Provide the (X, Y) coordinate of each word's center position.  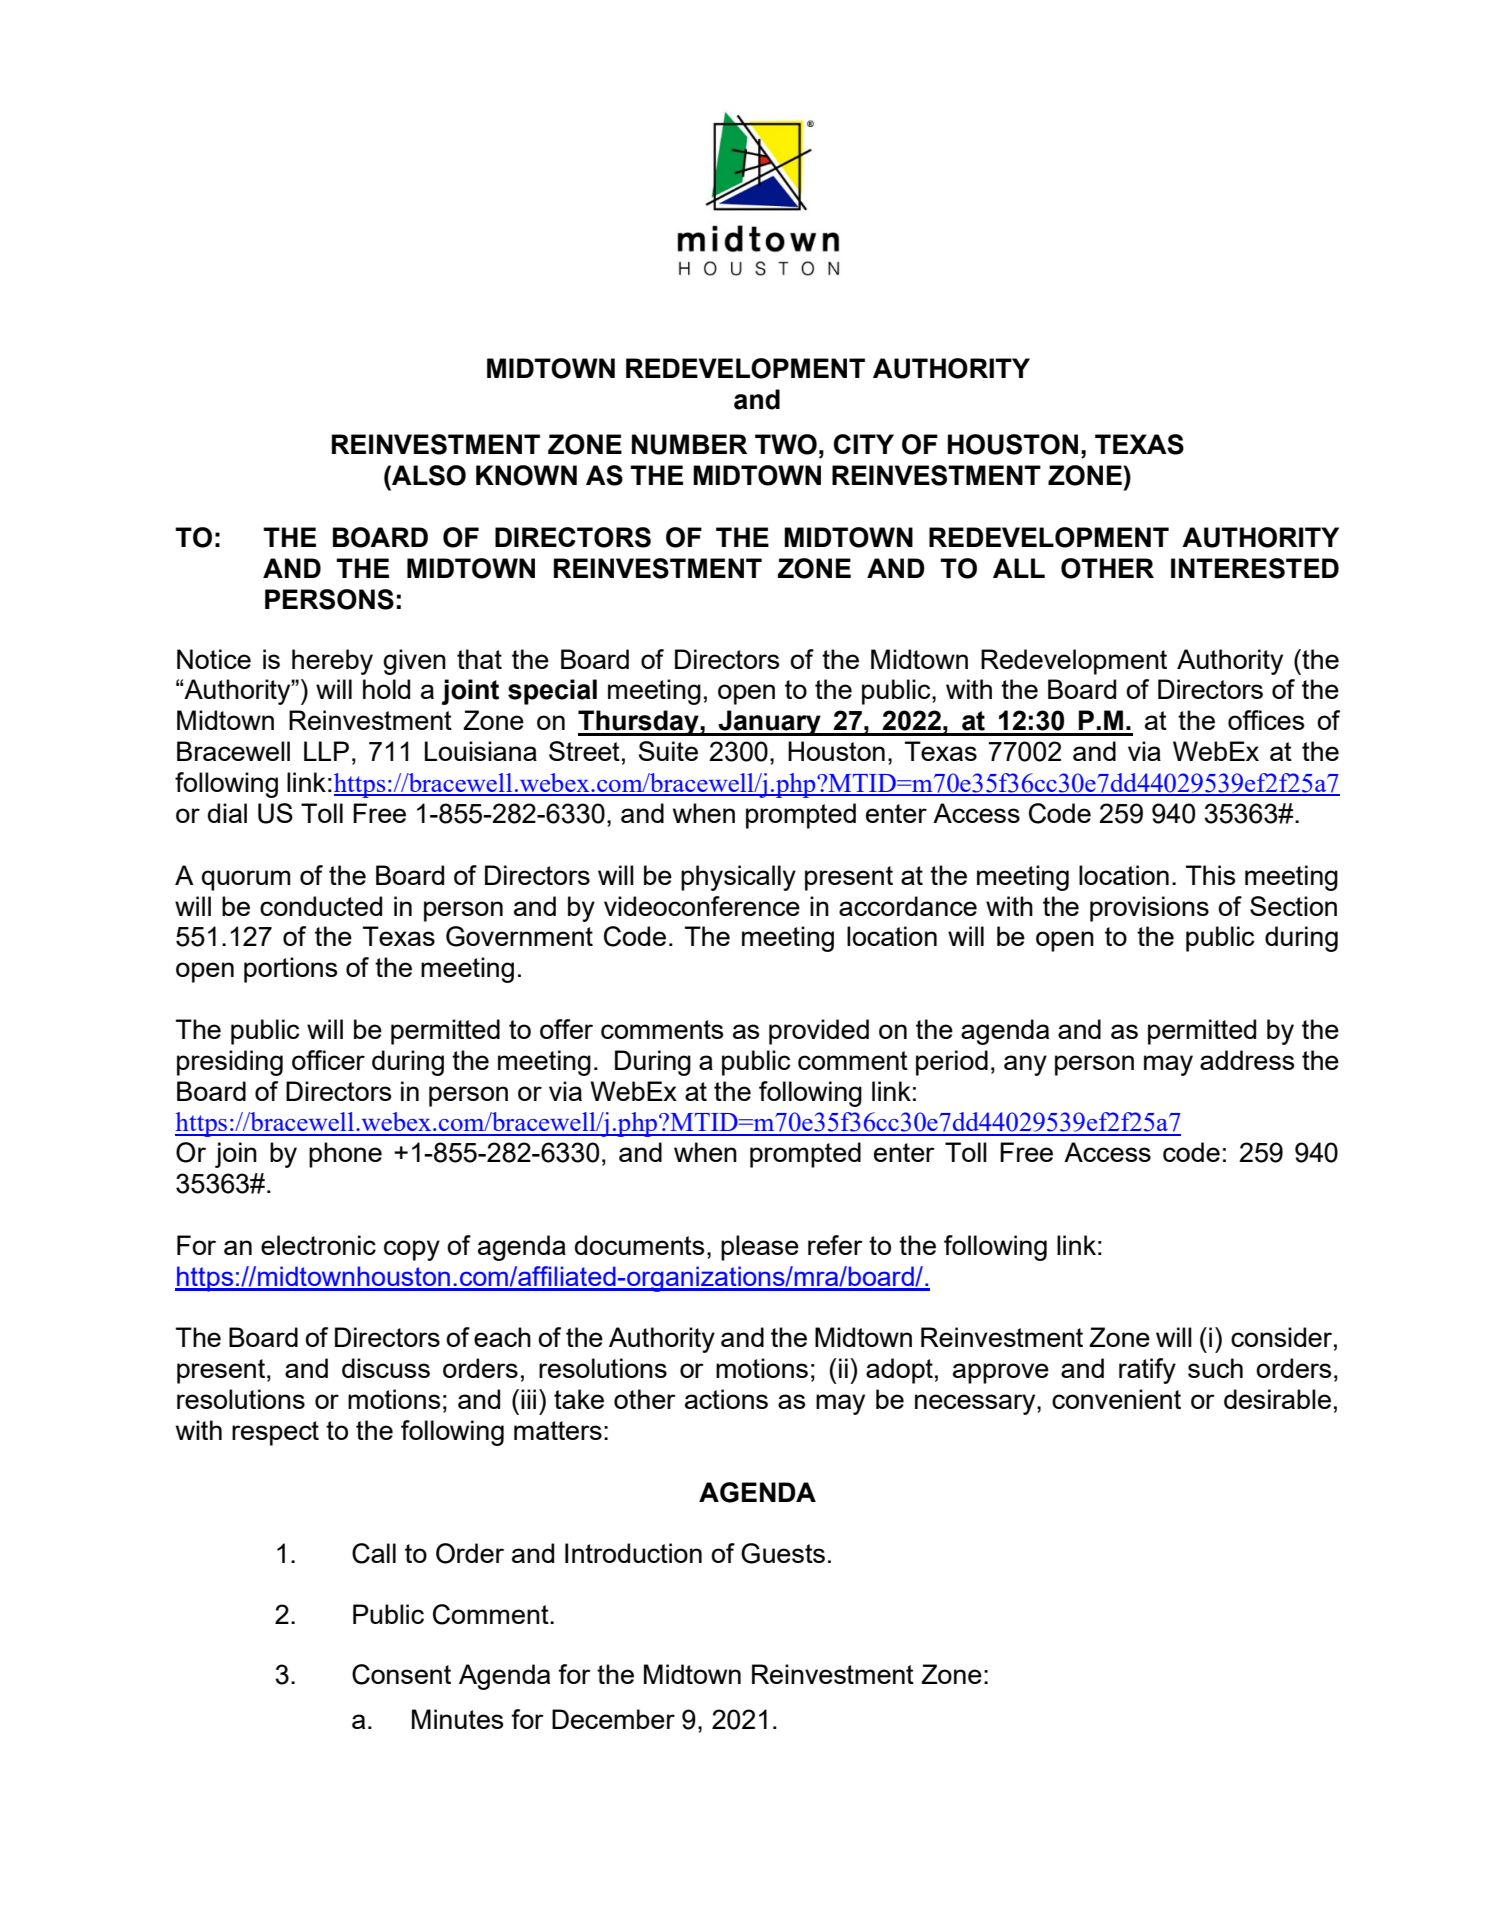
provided (819, 1032)
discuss (386, 1368)
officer (328, 1060)
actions (726, 1399)
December (613, 1719)
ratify (1147, 1371)
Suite (668, 751)
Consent (401, 1674)
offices (1266, 720)
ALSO (428, 475)
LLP (326, 751)
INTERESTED (1255, 568)
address (1247, 1060)
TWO (786, 444)
